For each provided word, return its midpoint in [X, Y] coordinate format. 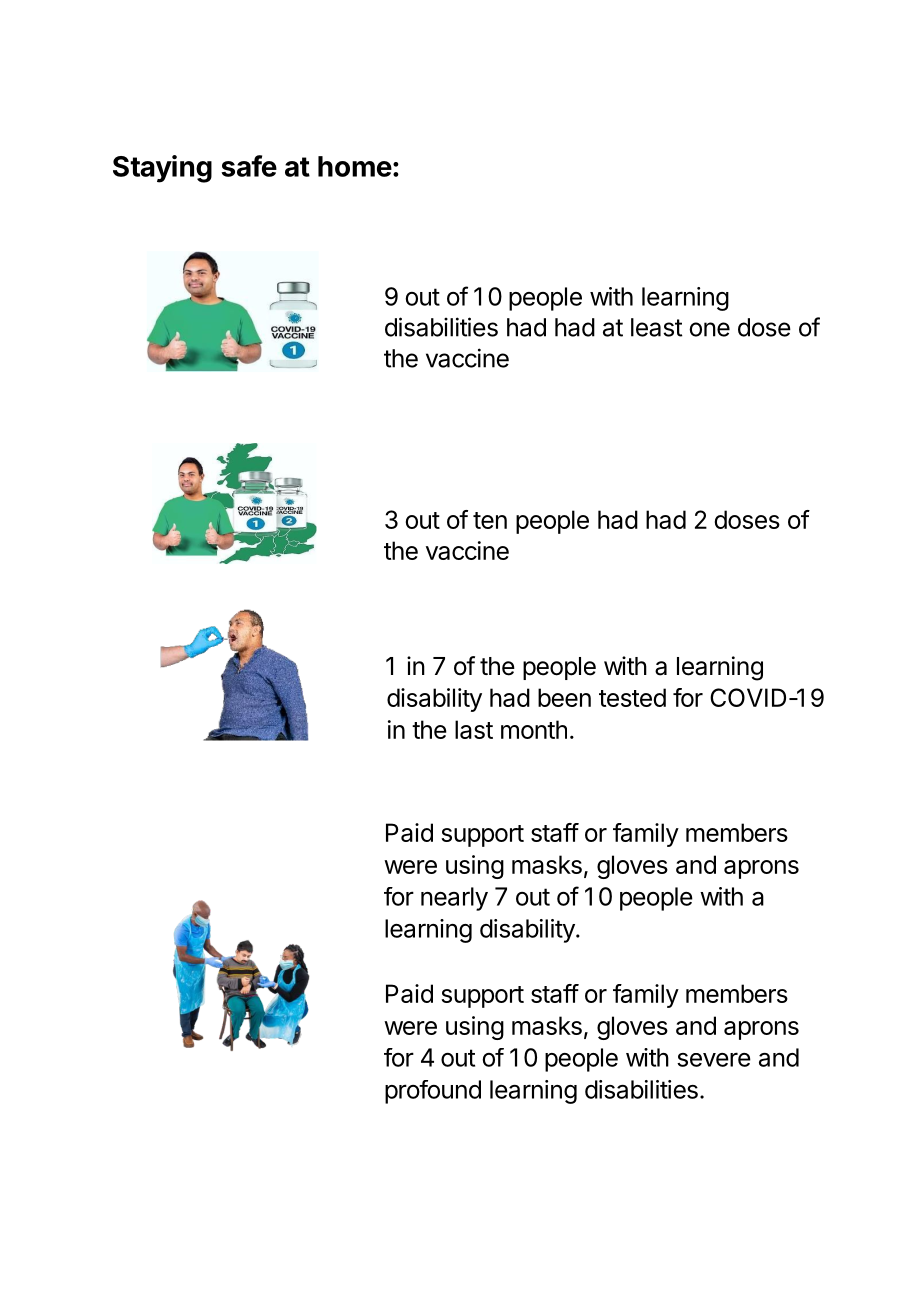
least [656, 327]
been [564, 697]
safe [249, 166]
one [709, 329]
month [534, 729]
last [474, 729]
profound [433, 1092]
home [355, 166]
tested [632, 697]
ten [490, 520]
